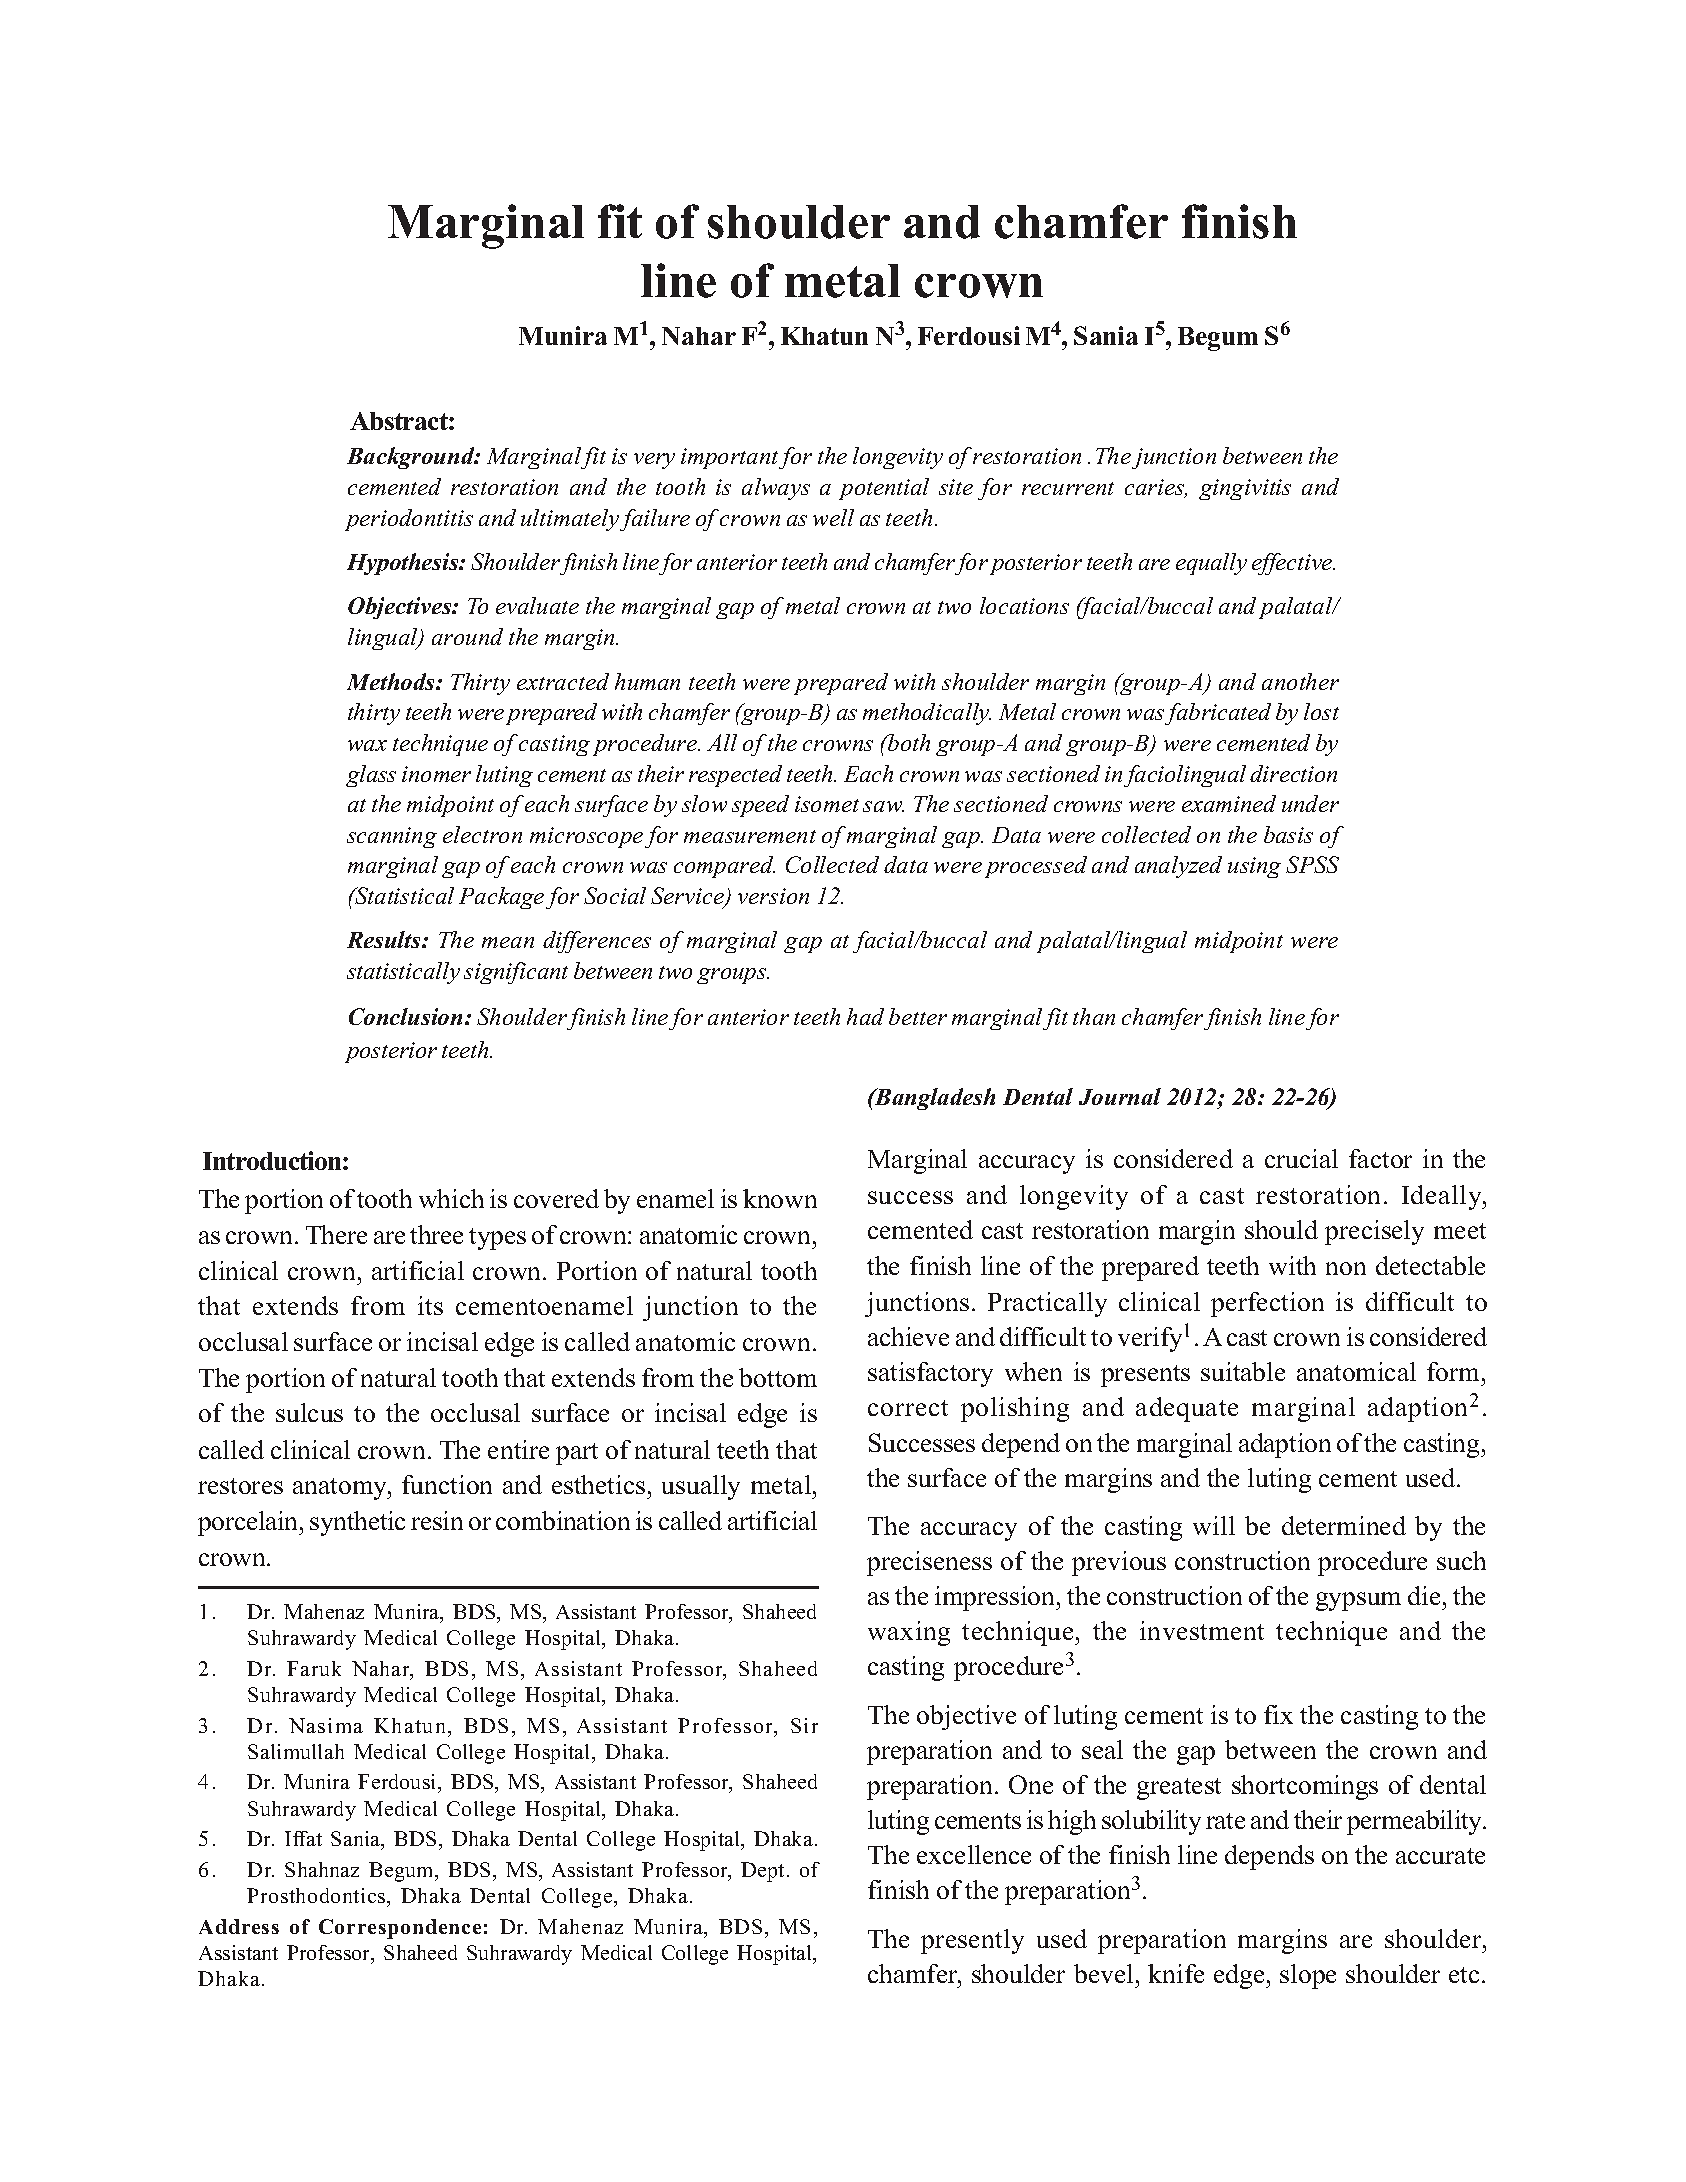 This image has width=1686, height=2182. Describe the element at coordinates (1243, 1371) in the image. I see `suitable` at that location.
